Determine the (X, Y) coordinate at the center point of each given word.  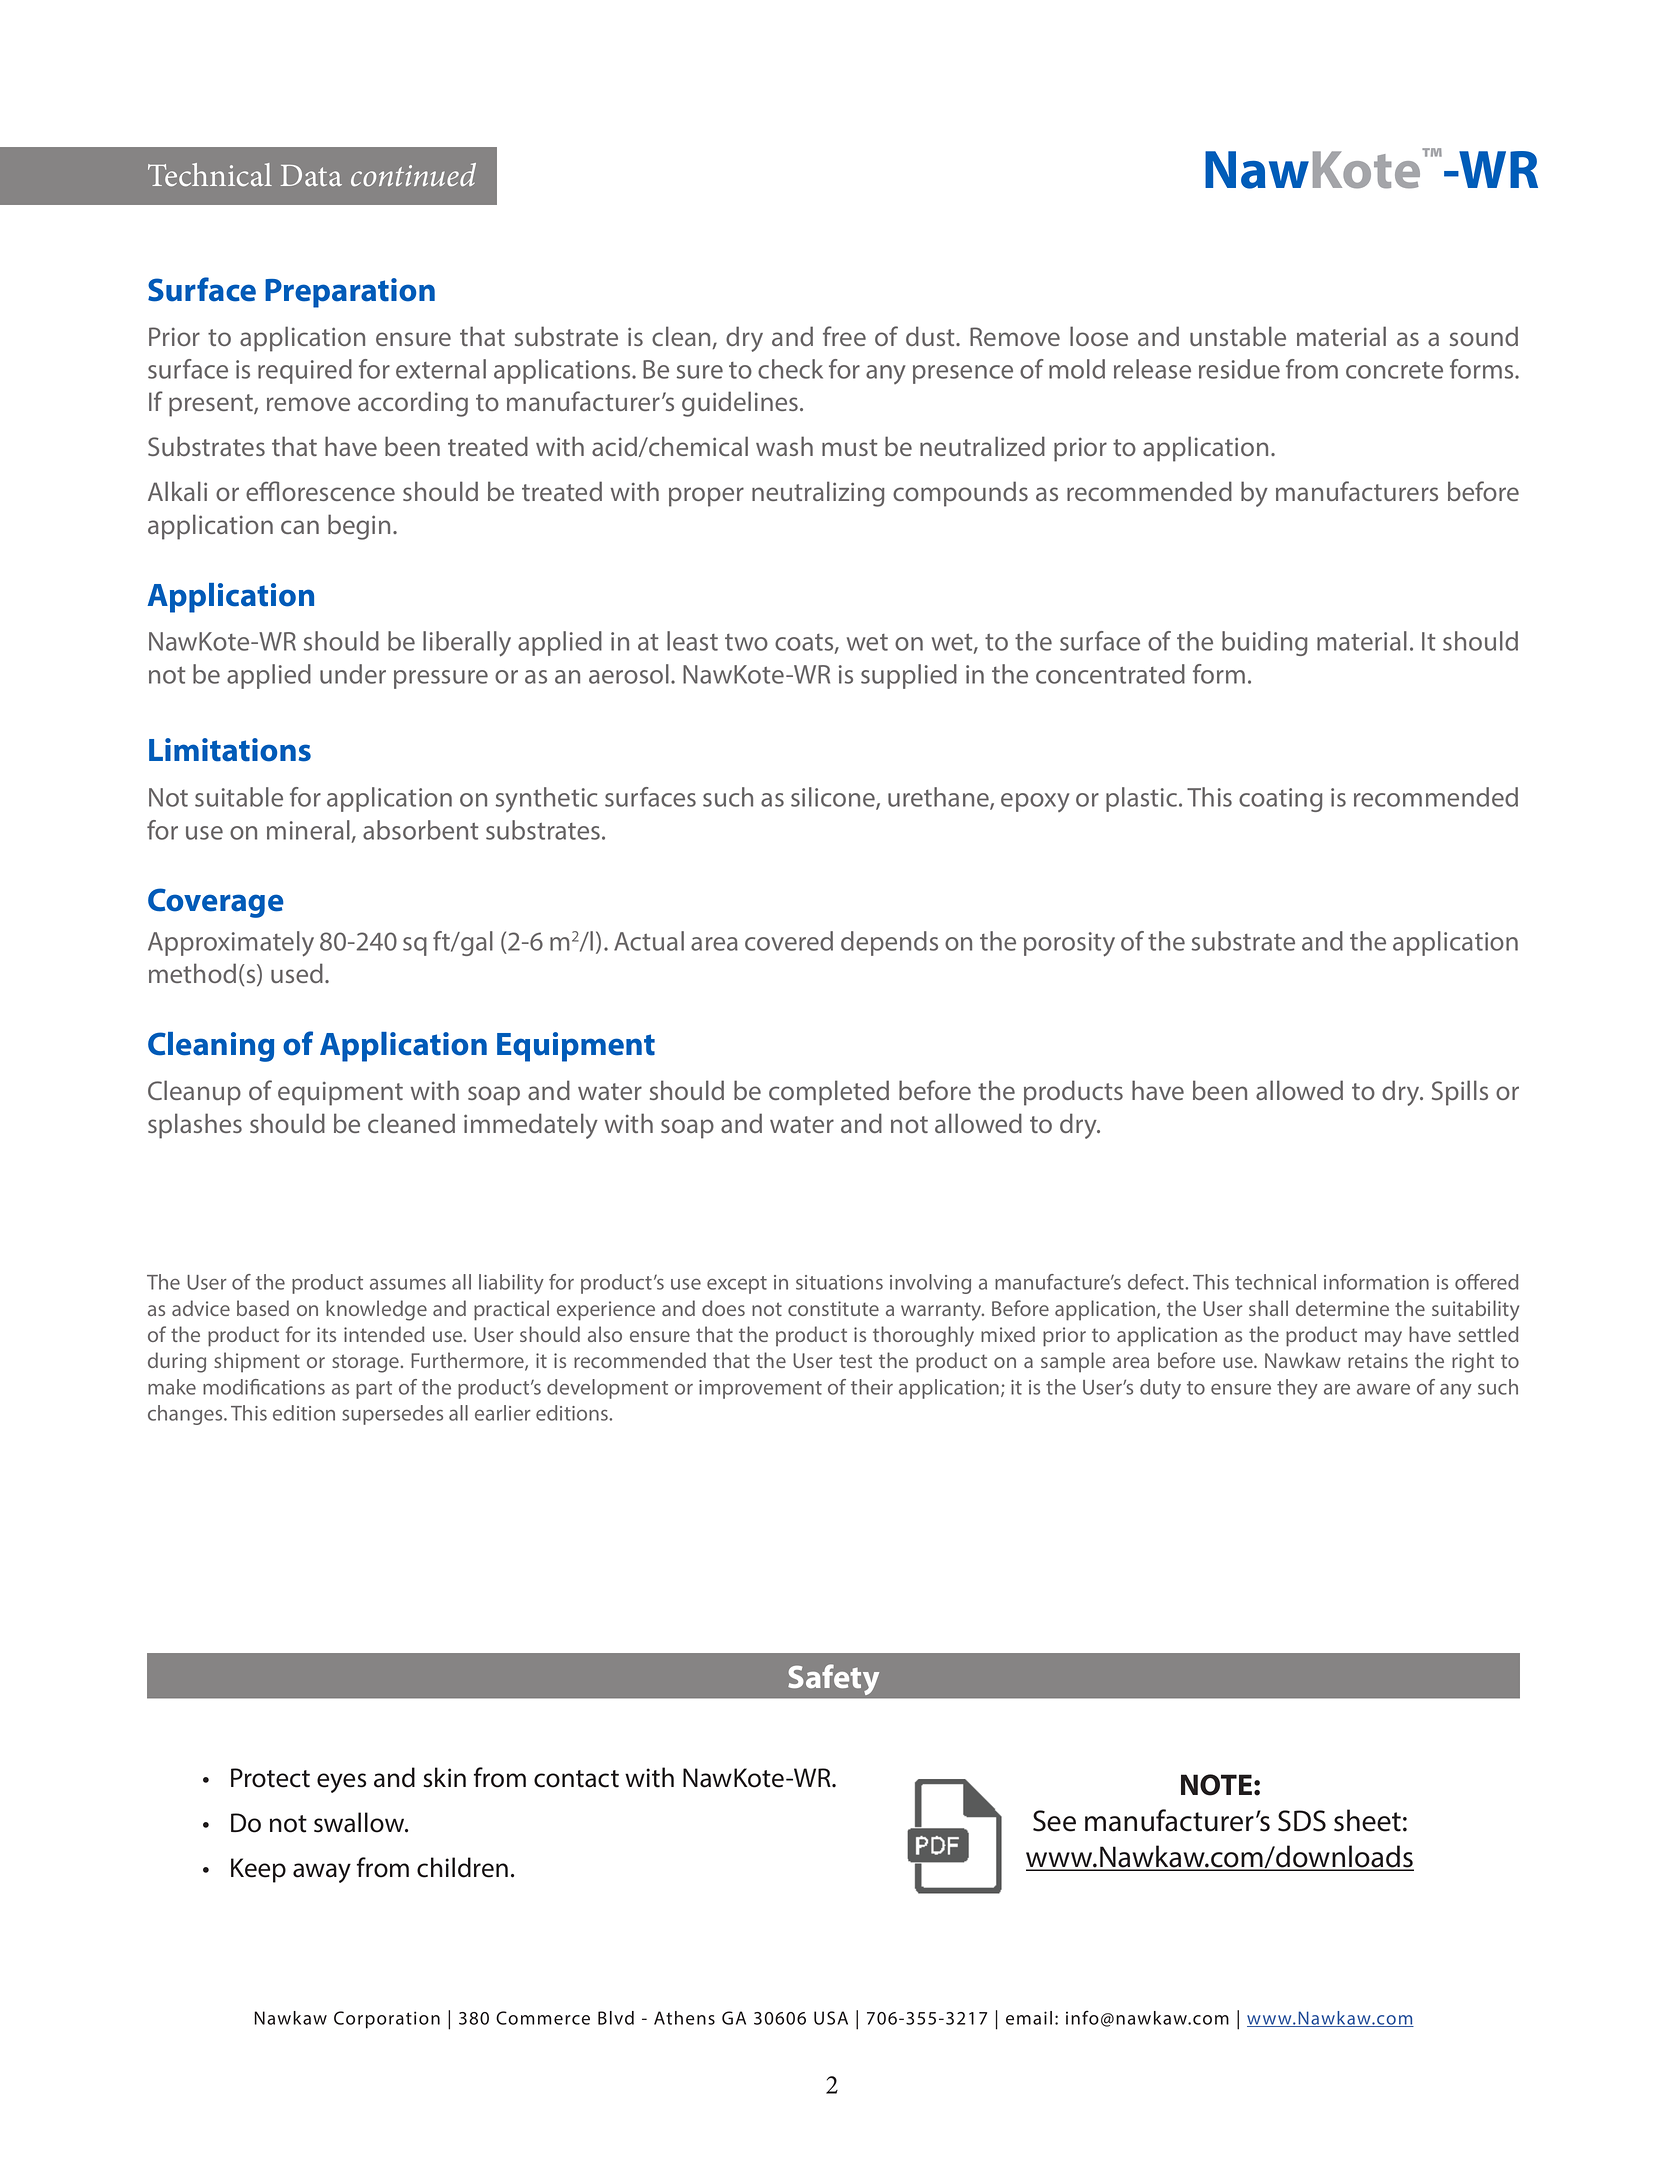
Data (311, 175)
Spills (1460, 1093)
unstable (1238, 336)
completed (829, 1093)
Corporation (387, 2020)
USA (831, 2018)
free (844, 336)
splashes (195, 1126)
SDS (1302, 1821)
